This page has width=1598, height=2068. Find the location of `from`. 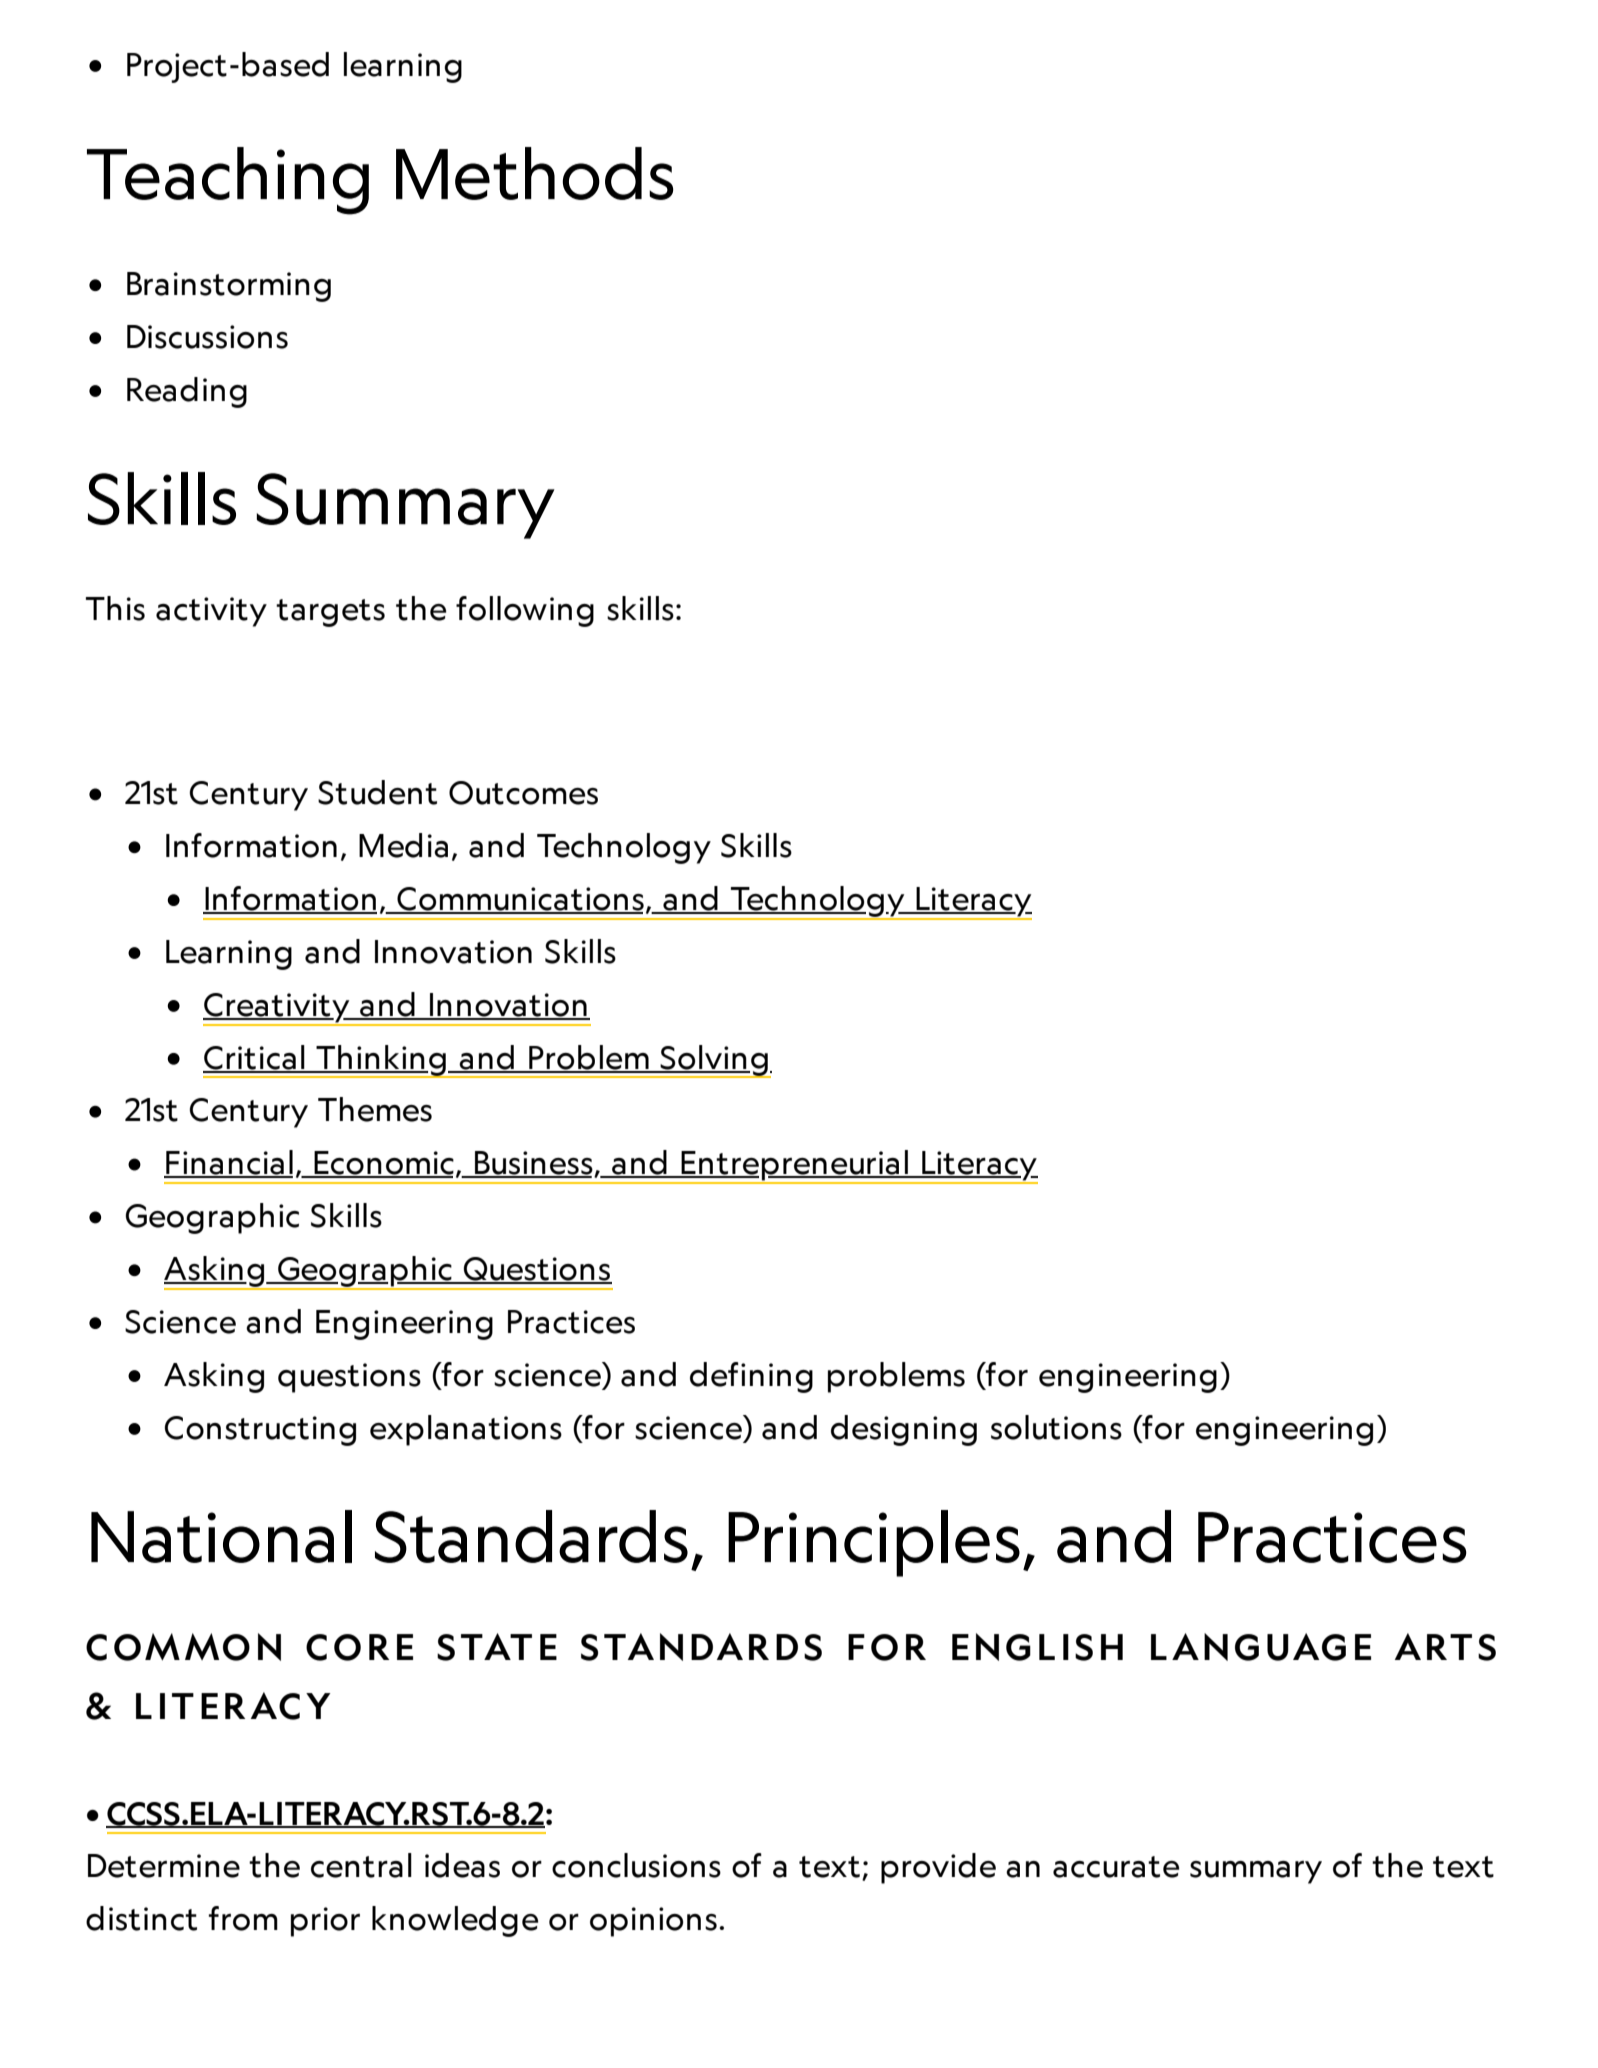

from is located at coordinates (243, 1918).
